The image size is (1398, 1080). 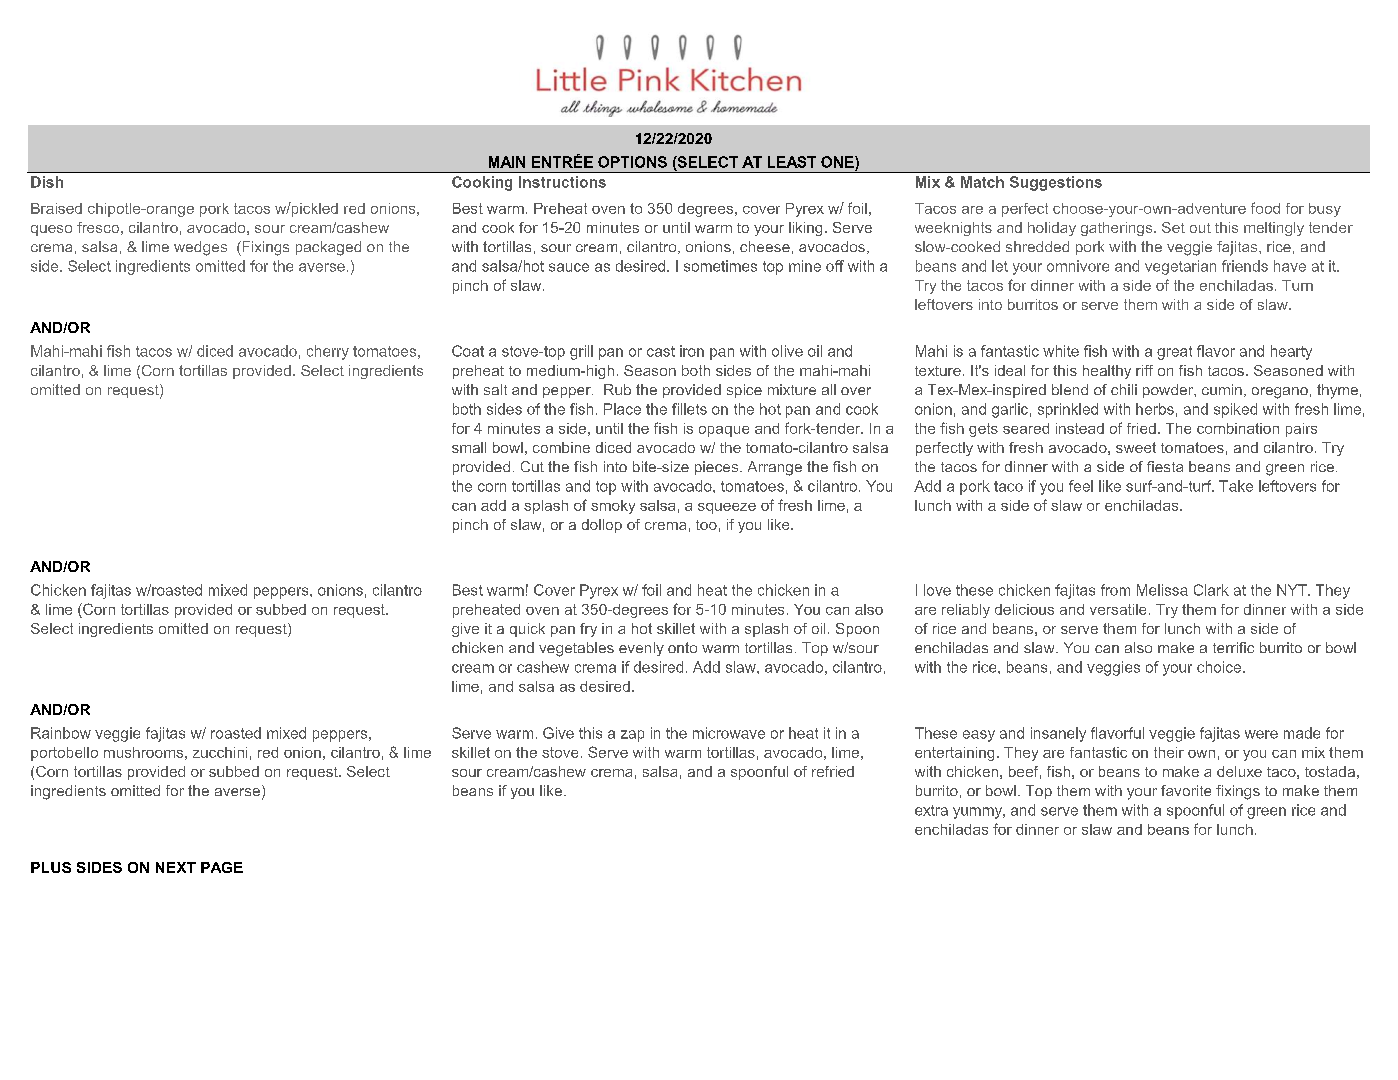 I want to click on PAGE, so click(x=222, y=867).
